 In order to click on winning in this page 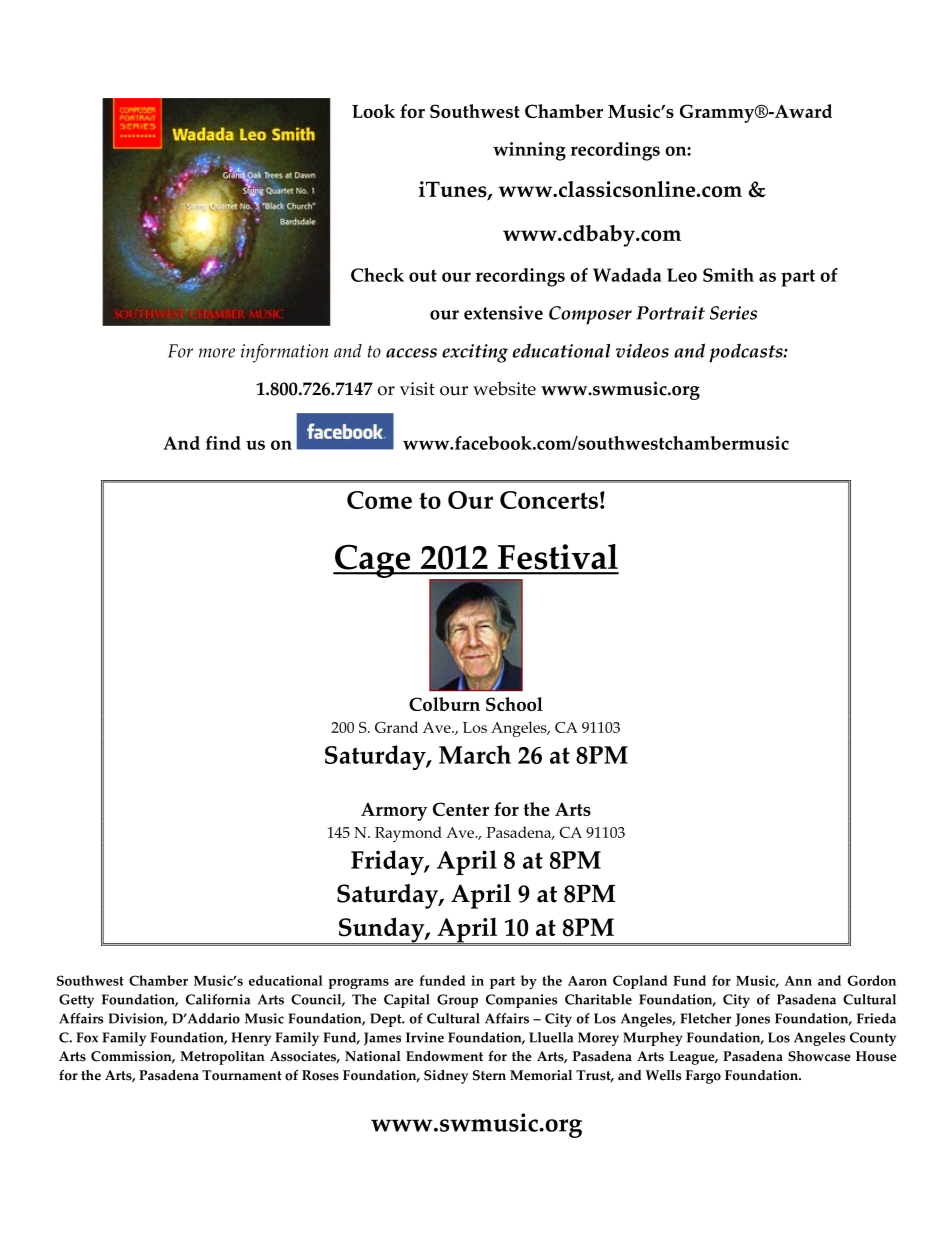, I will do `click(529, 151)`.
